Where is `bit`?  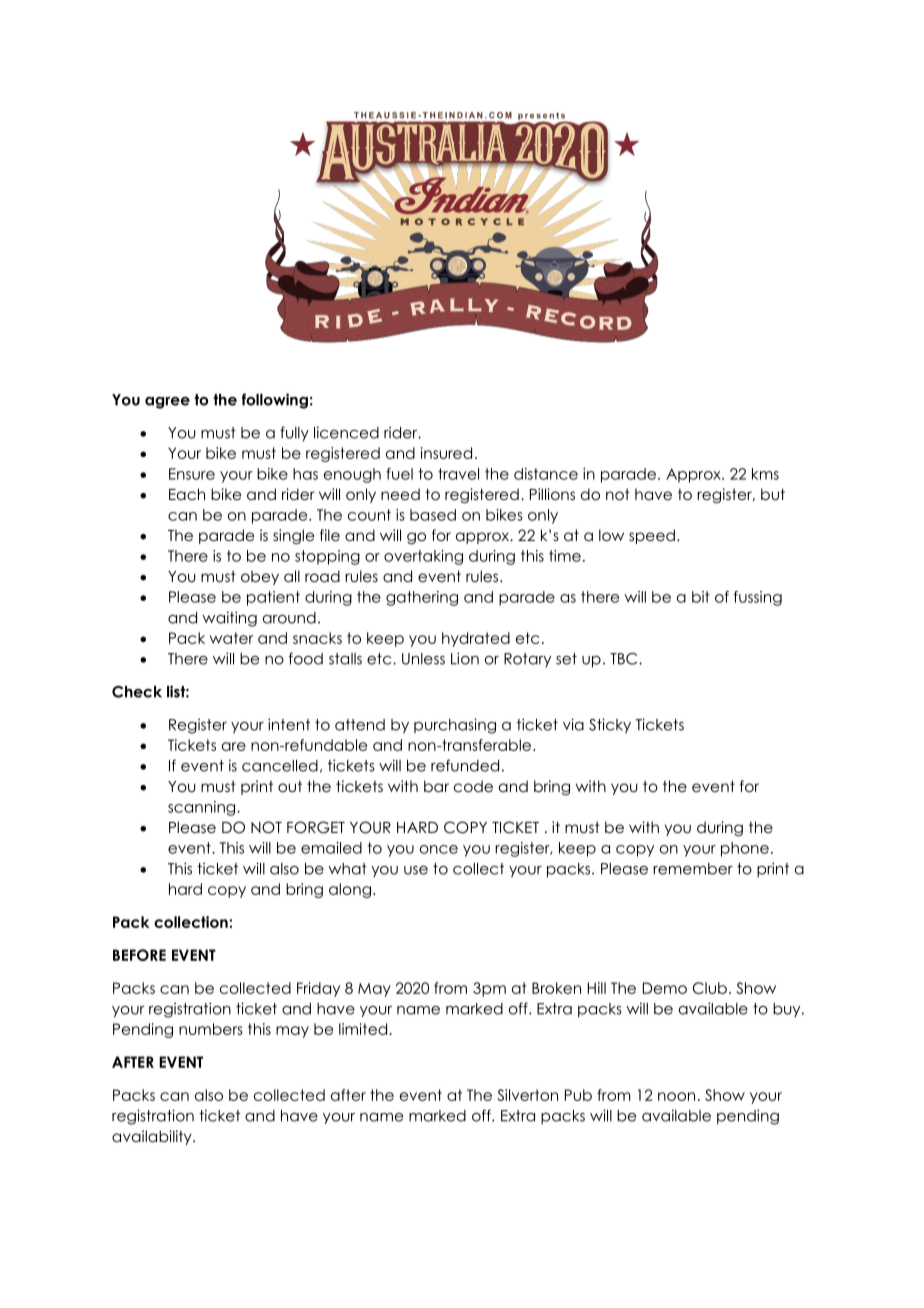
bit is located at coordinates (701, 597).
